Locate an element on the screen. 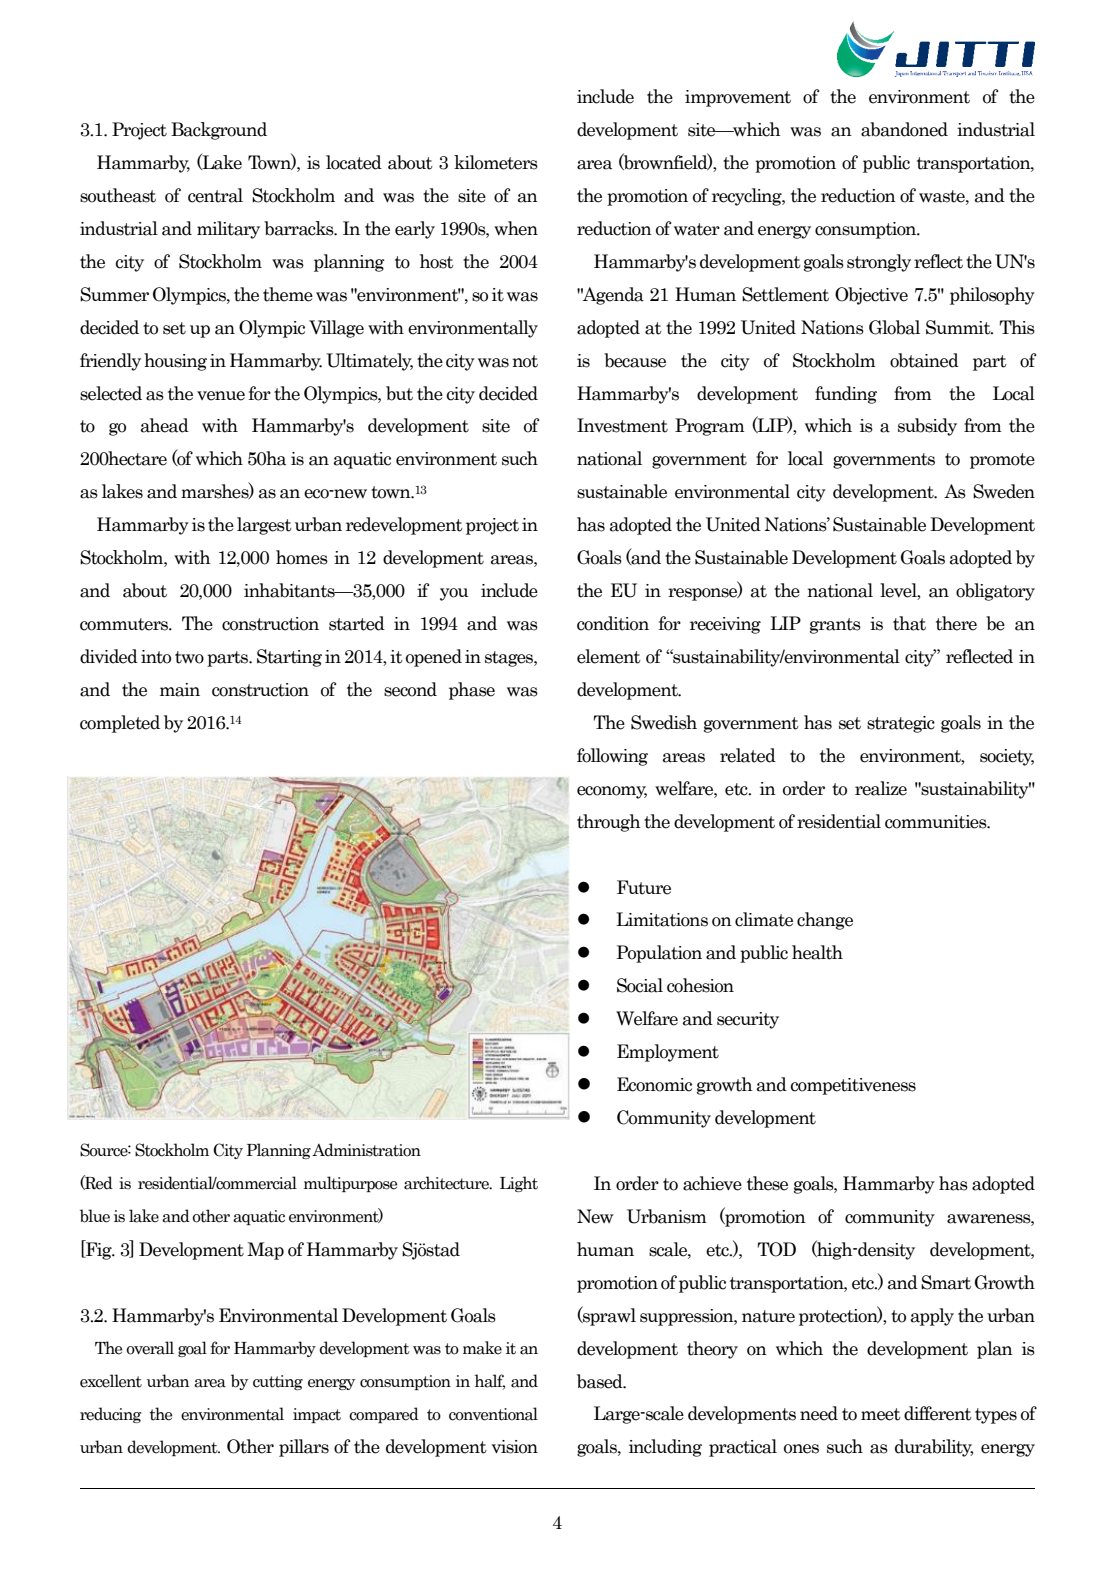 The height and width of the screenshot is (1575, 1114). Background is located at coordinates (219, 131).
